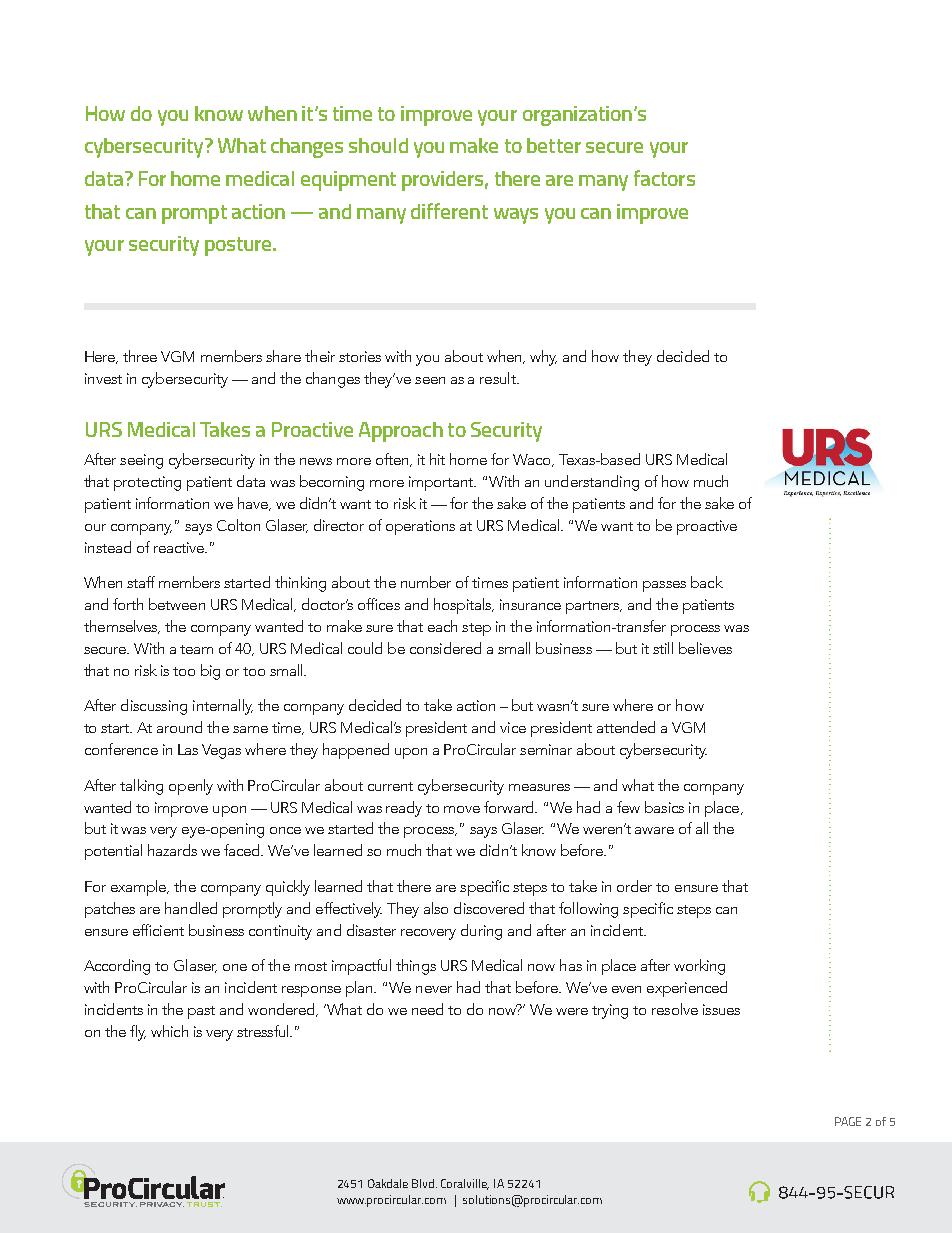  Describe the element at coordinates (169, 1031) in the image. I see `which` at that location.
